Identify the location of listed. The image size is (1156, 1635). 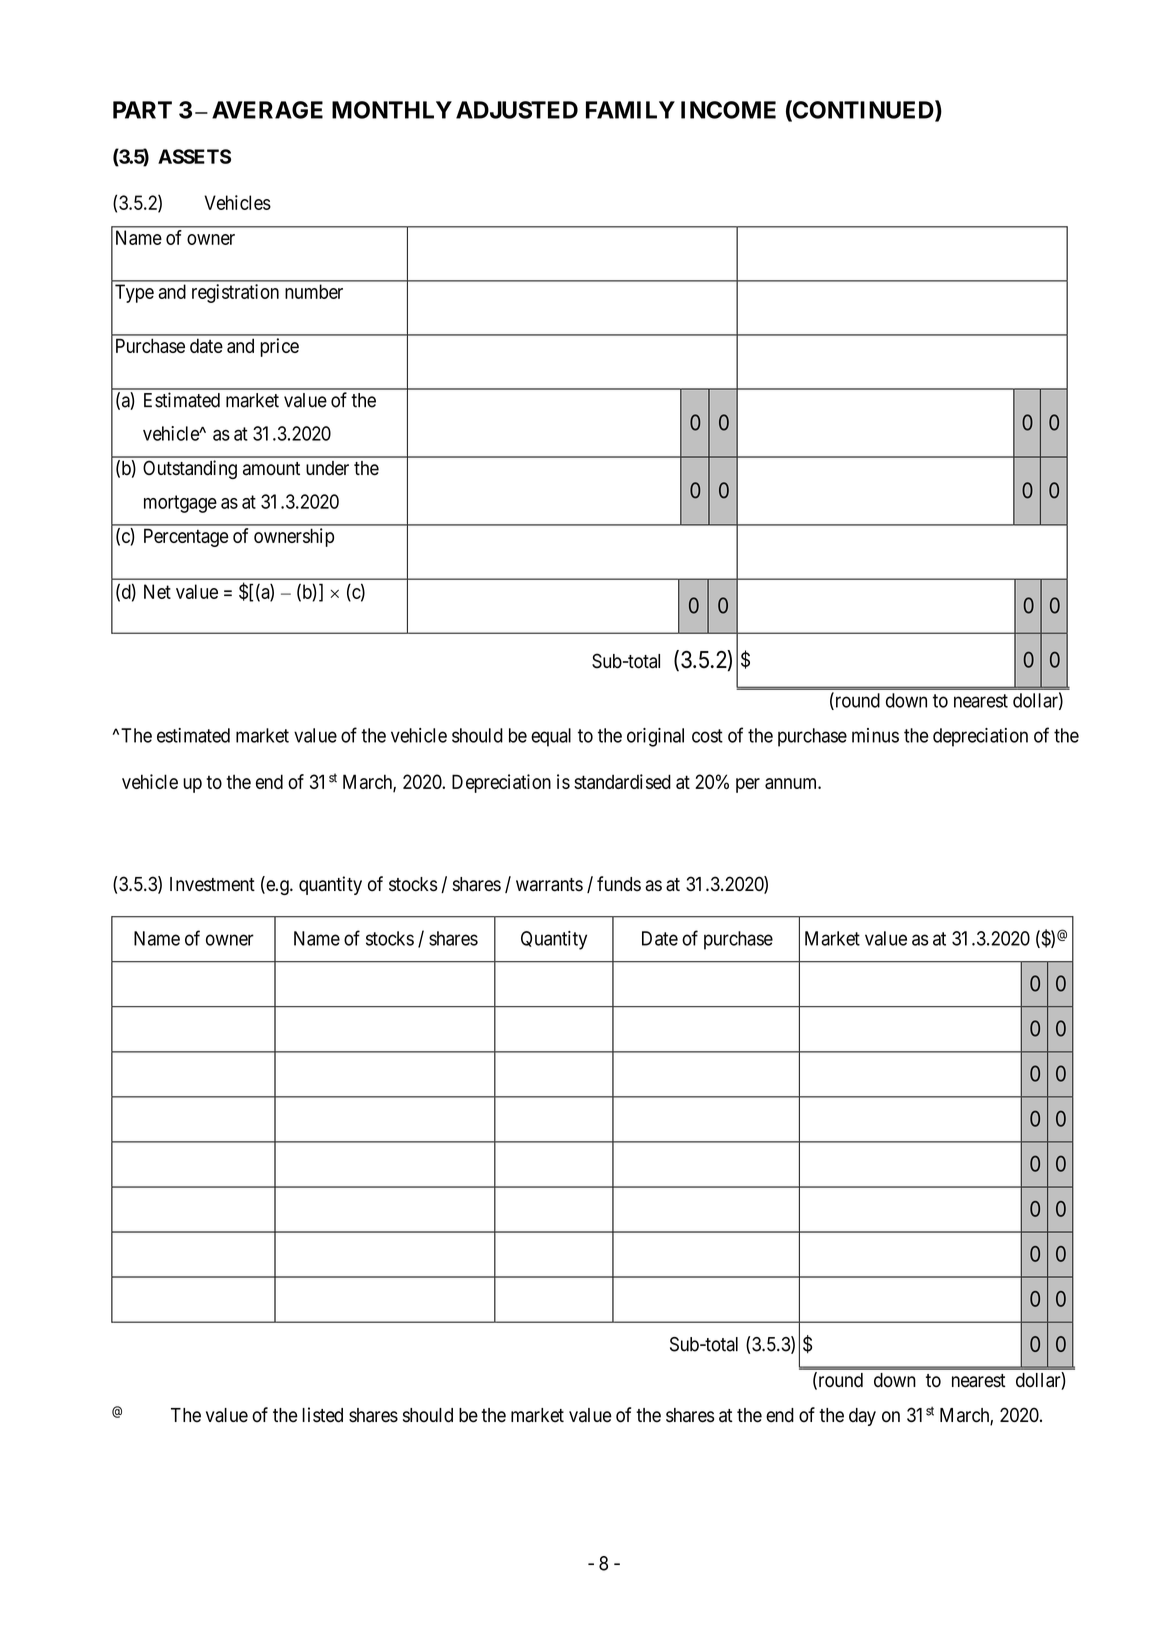
(322, 1415).
